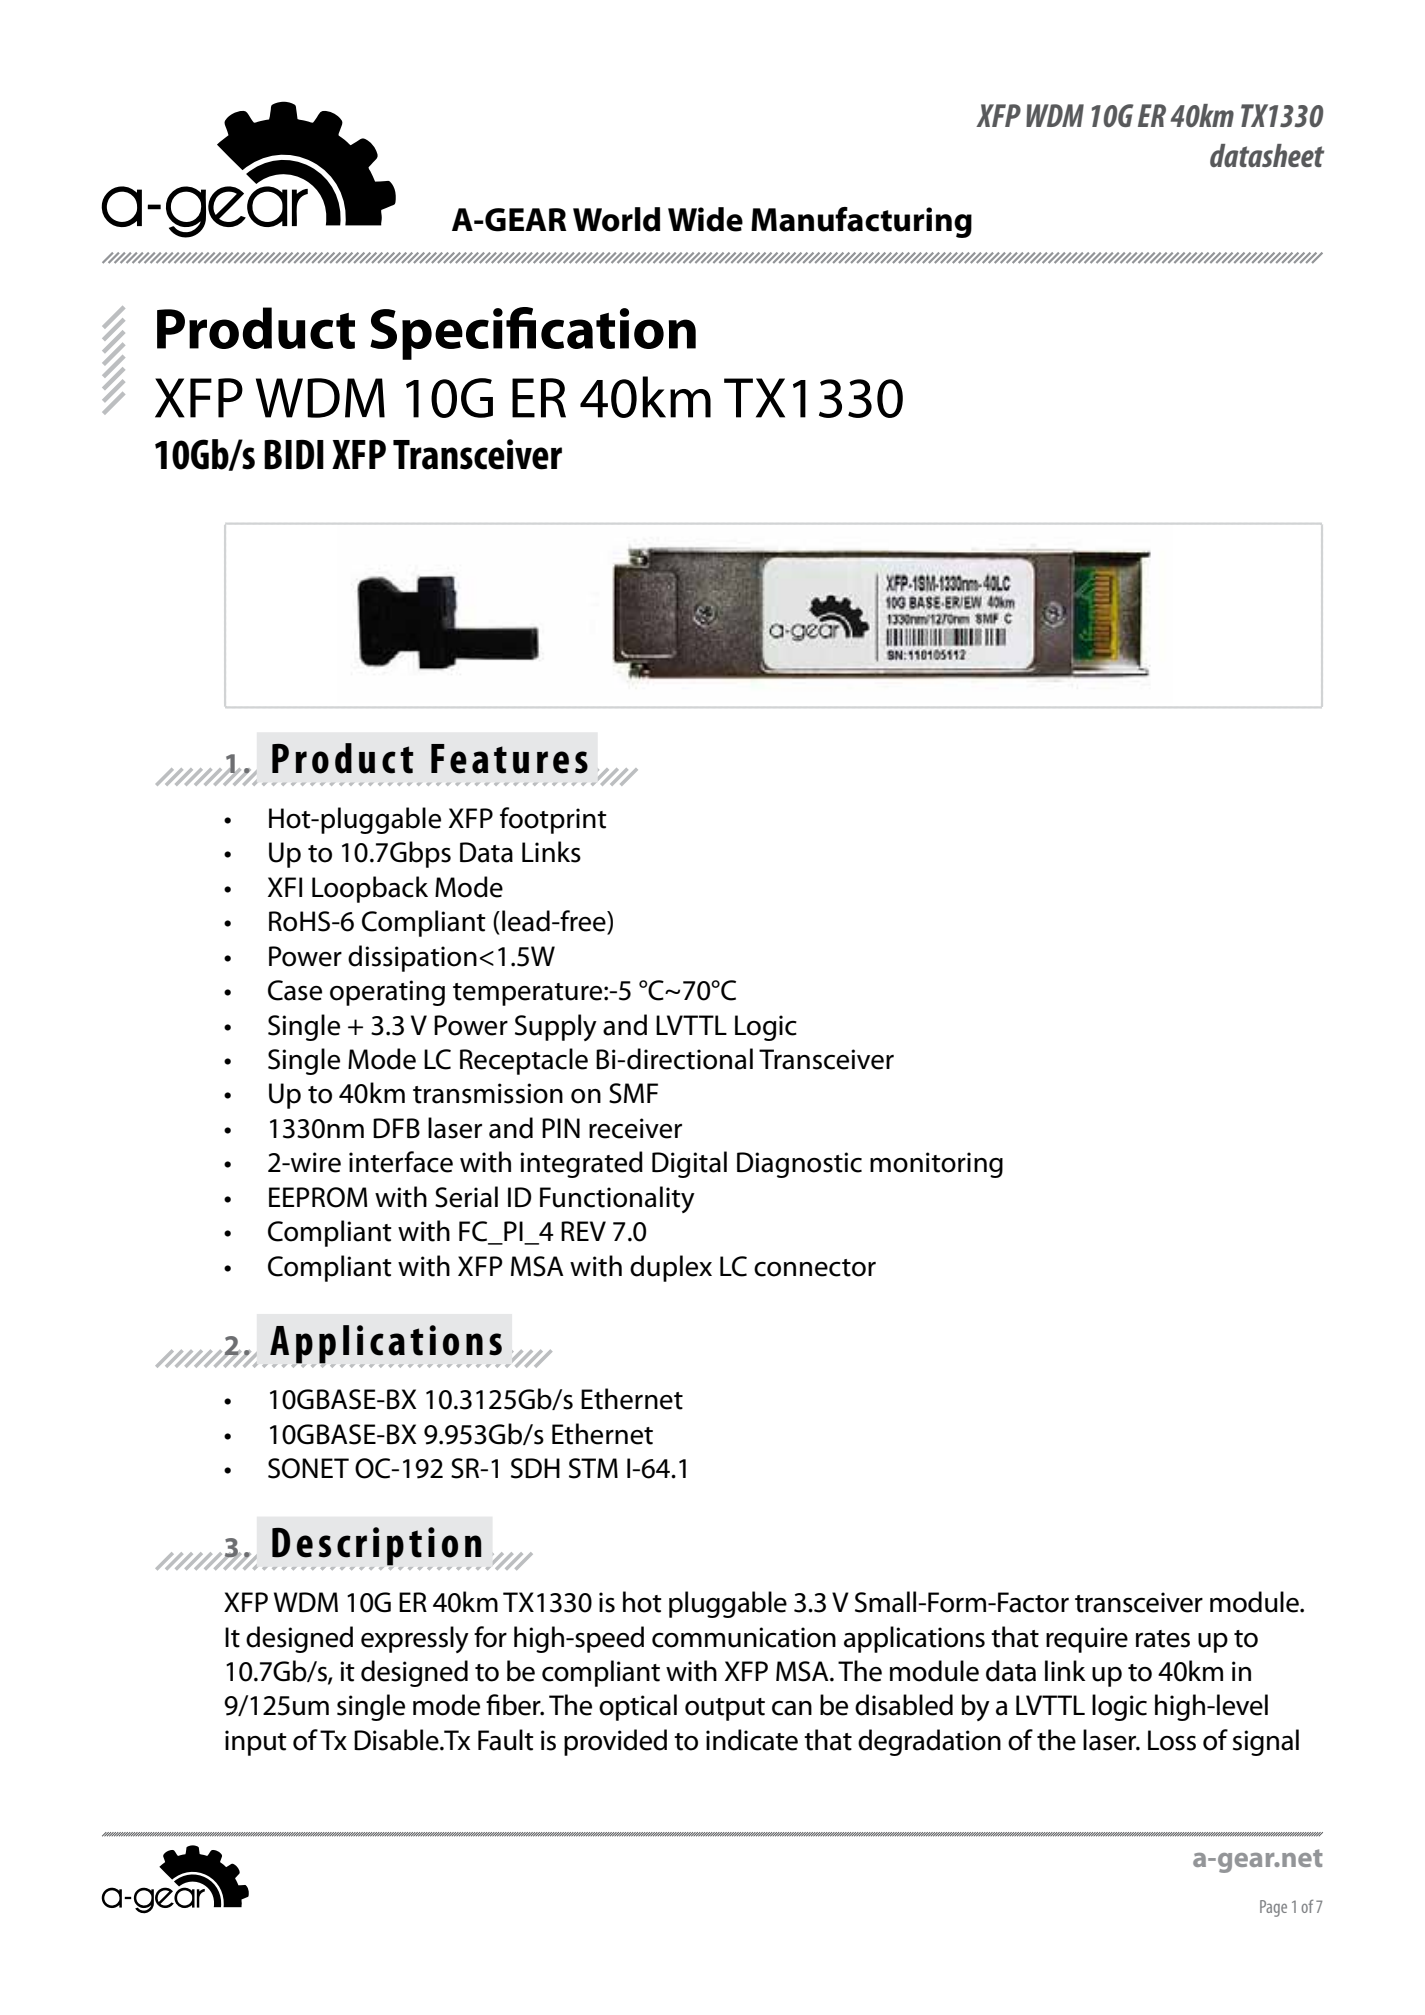 The image size is (1425, 2015). I want to click on Manufacturing, so click(861, 222).
